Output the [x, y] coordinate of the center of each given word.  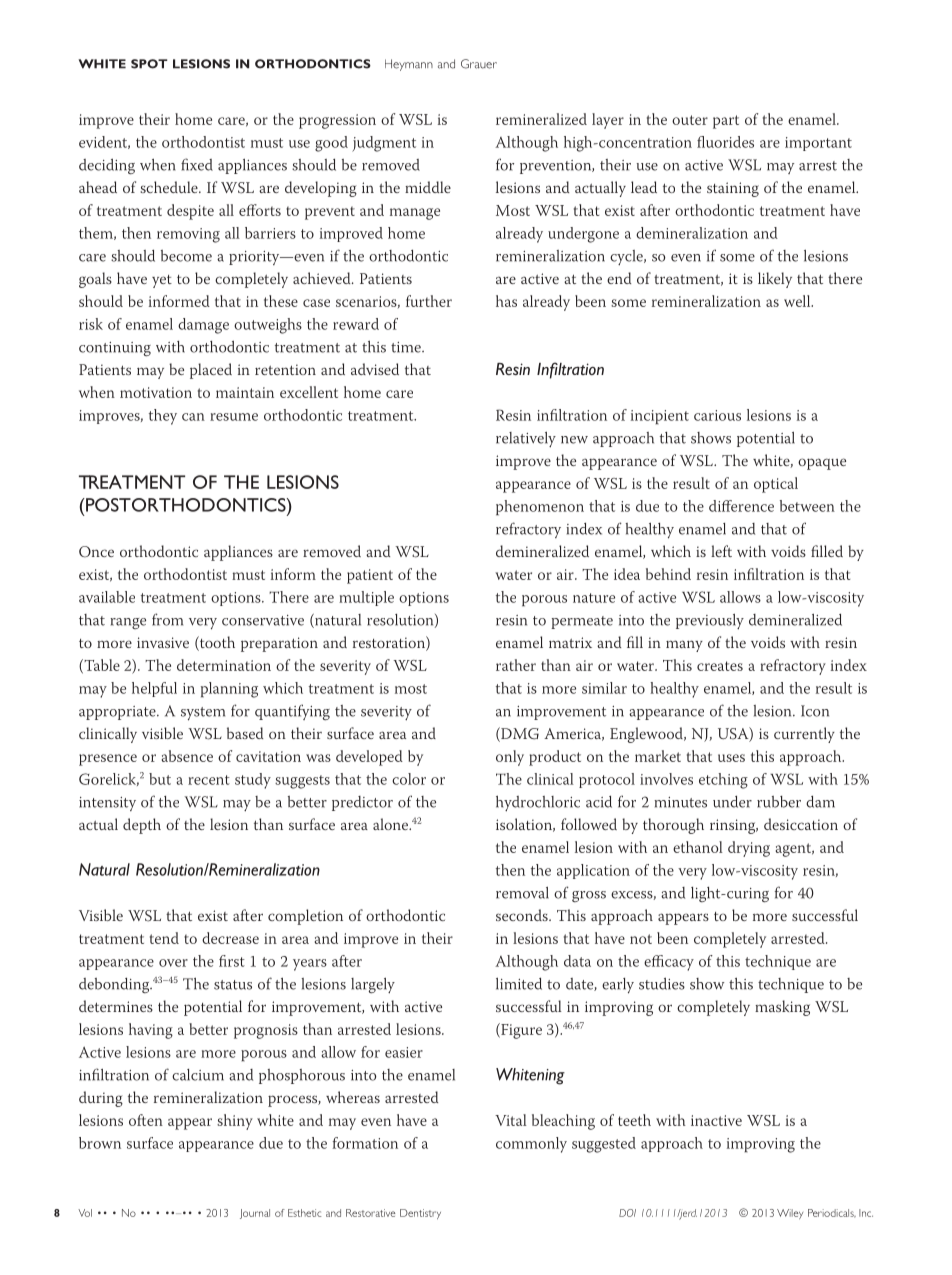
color [409, 779]
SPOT [149, 64]
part [726, 122]
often [146, 1120]
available [107, 597]
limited [519, 984]
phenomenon [540, 508]
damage [203, 326]
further [429, 301]
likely [775, 280]
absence [187, 756]
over [173, 963]
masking [782, 1008]
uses [731, 758]
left [721, 551]
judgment [384, 144]
